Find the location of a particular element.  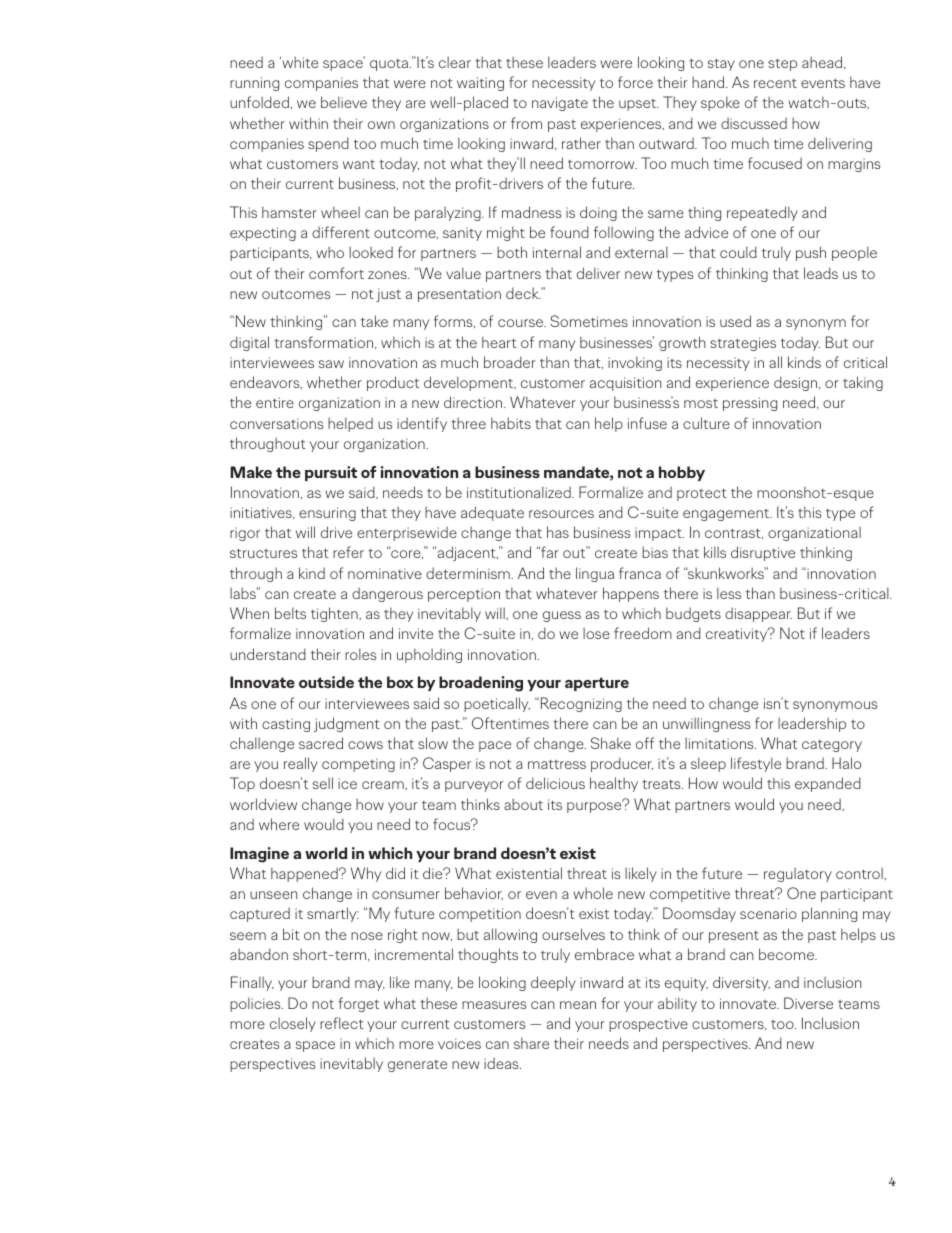

reflect is located at coordinates (342, 1023).
